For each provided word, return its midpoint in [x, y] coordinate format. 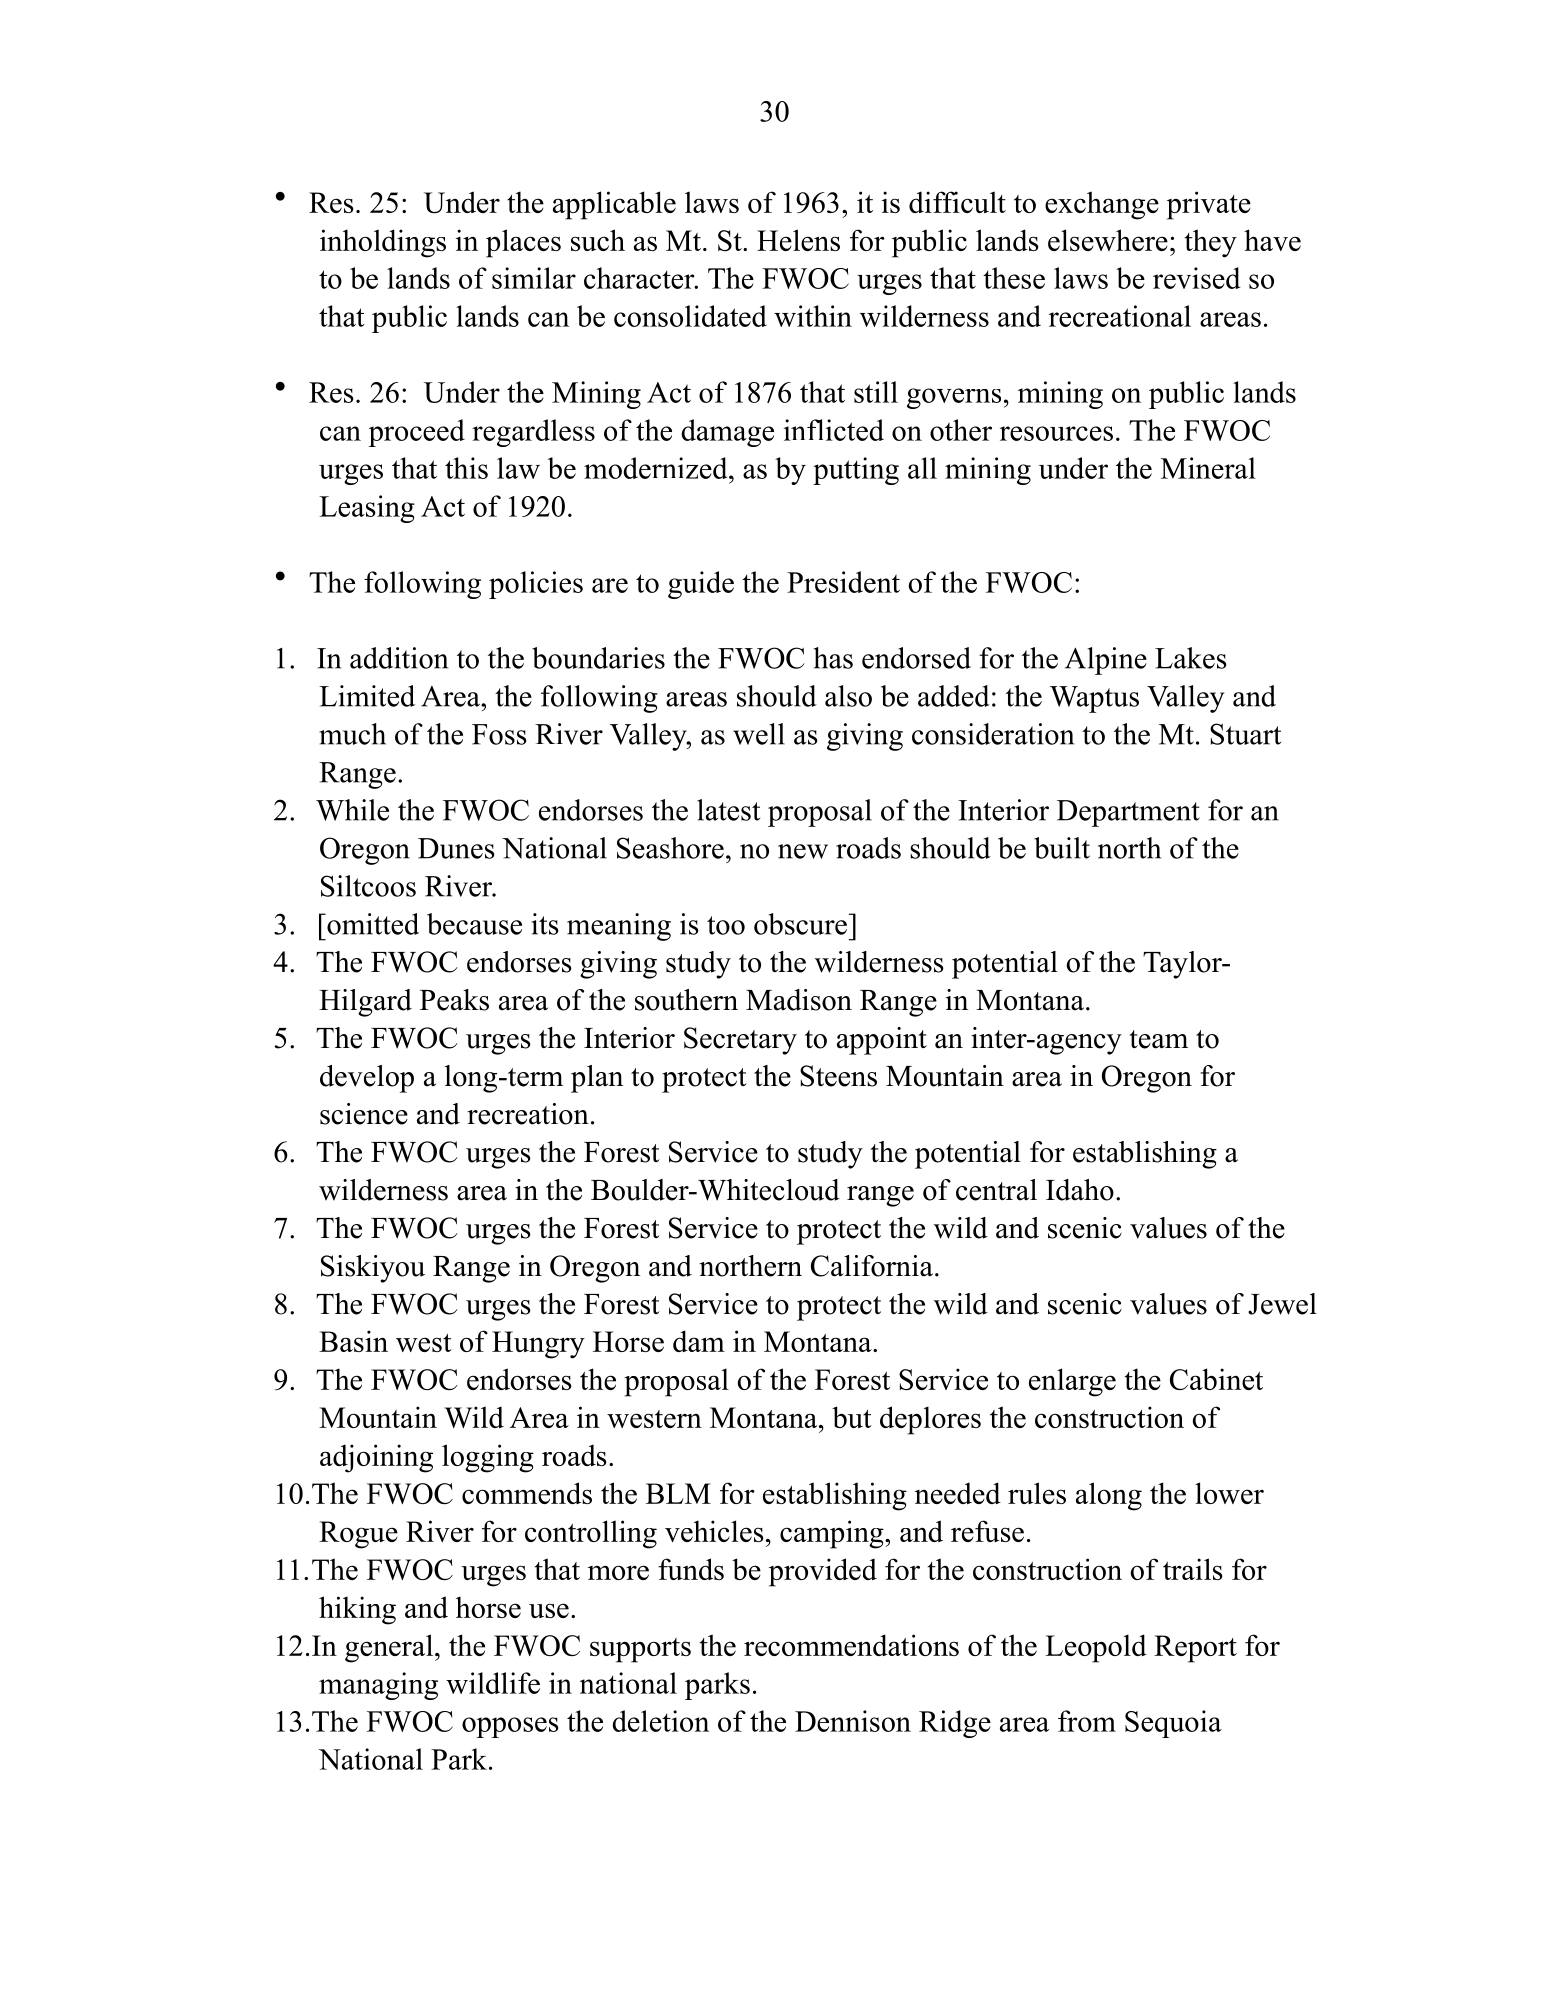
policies [536, 585]
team [1158, 1039]
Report [1195, 1649]
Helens [798, 240]
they [1211, 243]
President [843, 582]
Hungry [538, 1345]
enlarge [1072, 1382]
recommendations [851, 1645]
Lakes [1191, 658]
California [872, 1266]
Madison [799, 1000]
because [474, 924]
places [523, 243]
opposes [510, 1727]
